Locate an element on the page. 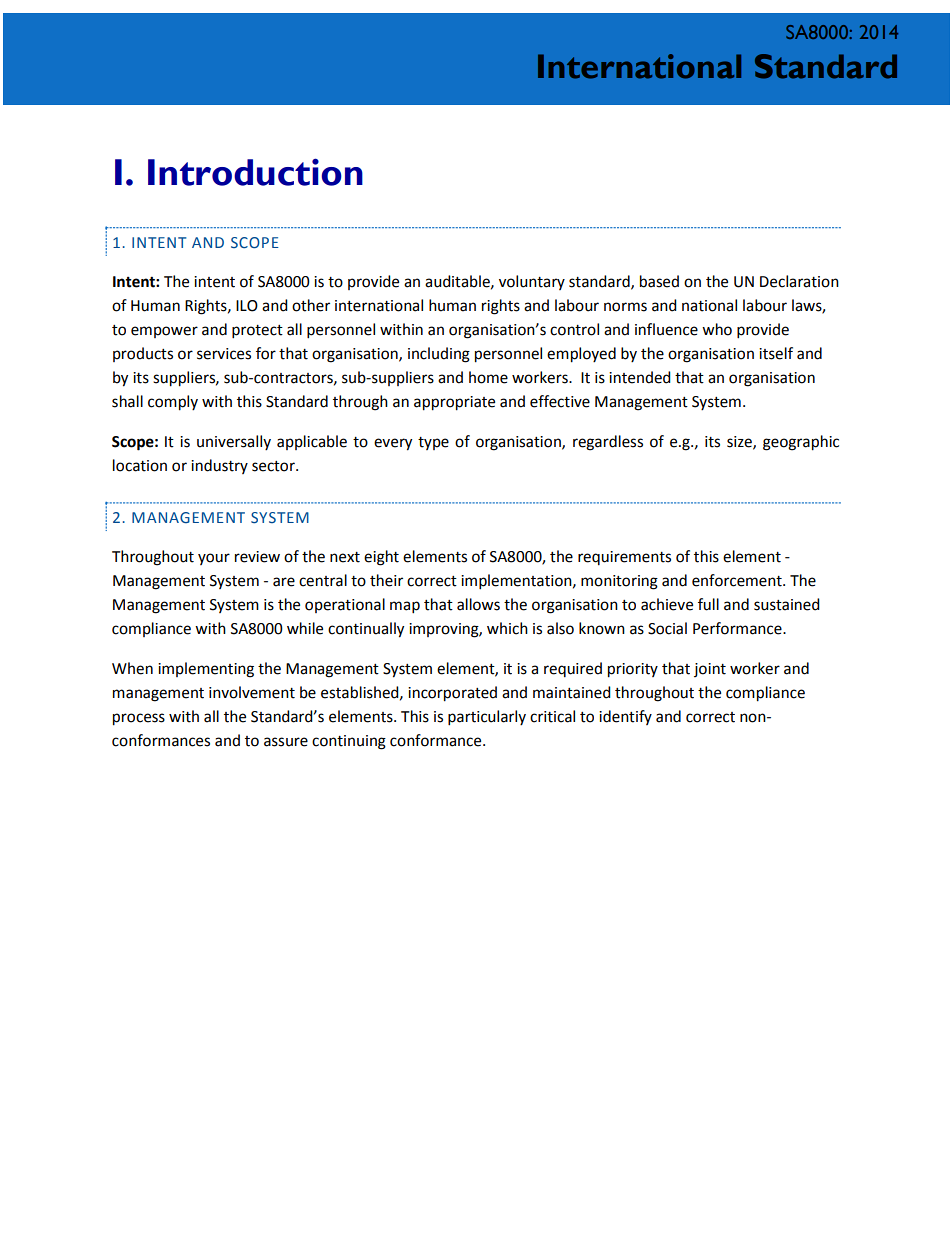  voluntary is located at coordinates (532, 282).
